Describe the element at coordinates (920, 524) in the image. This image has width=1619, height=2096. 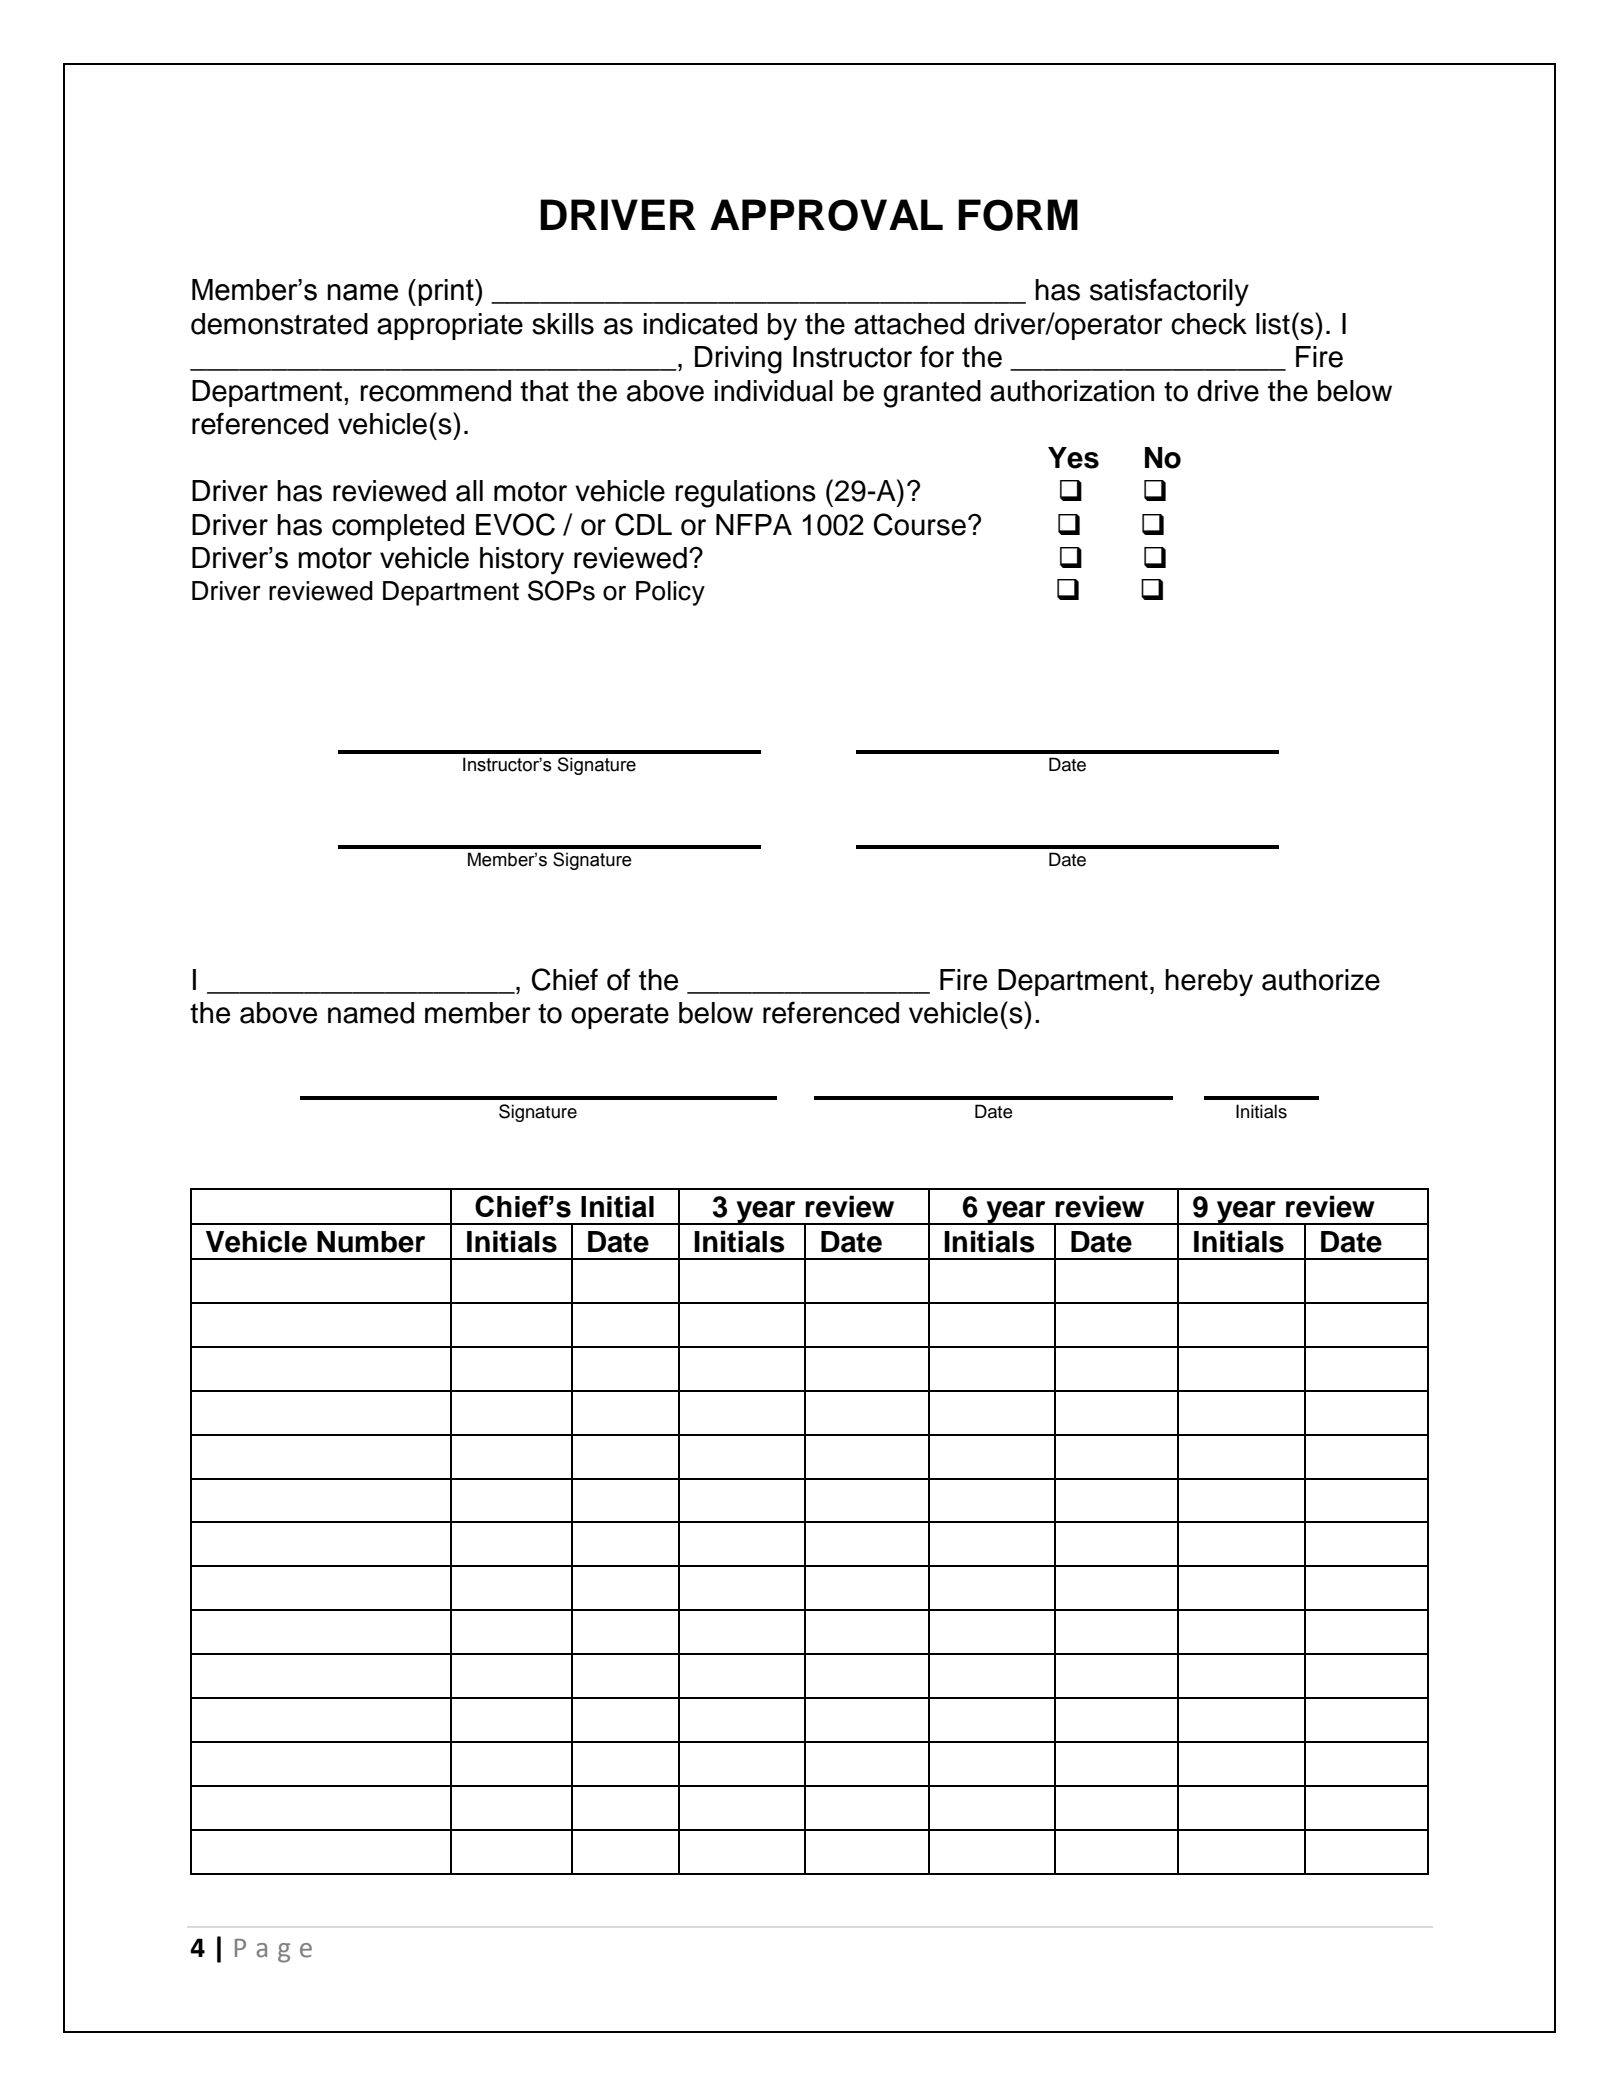
I see `Course` at that location.
